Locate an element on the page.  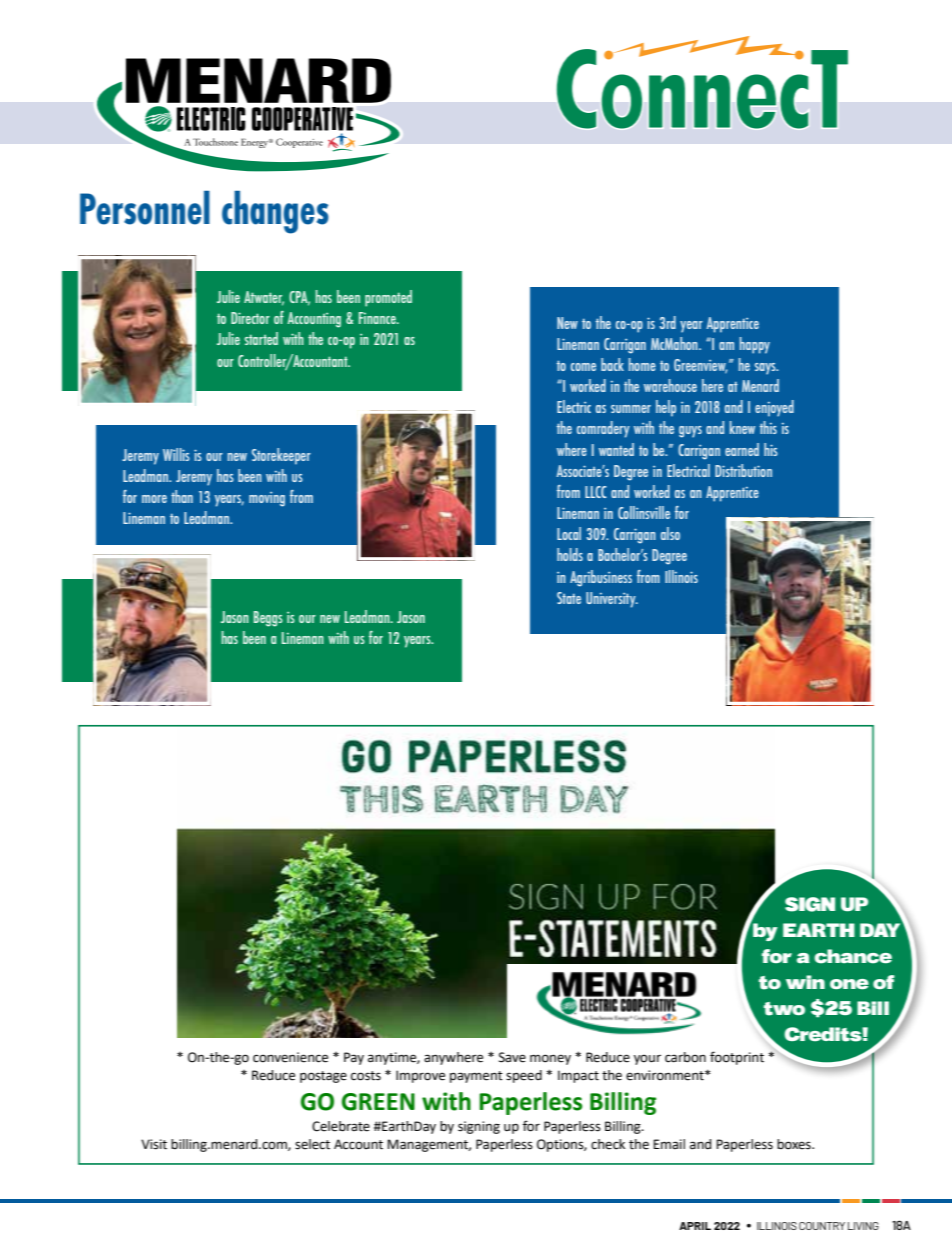
changes is located at coordinates (275, 212).
